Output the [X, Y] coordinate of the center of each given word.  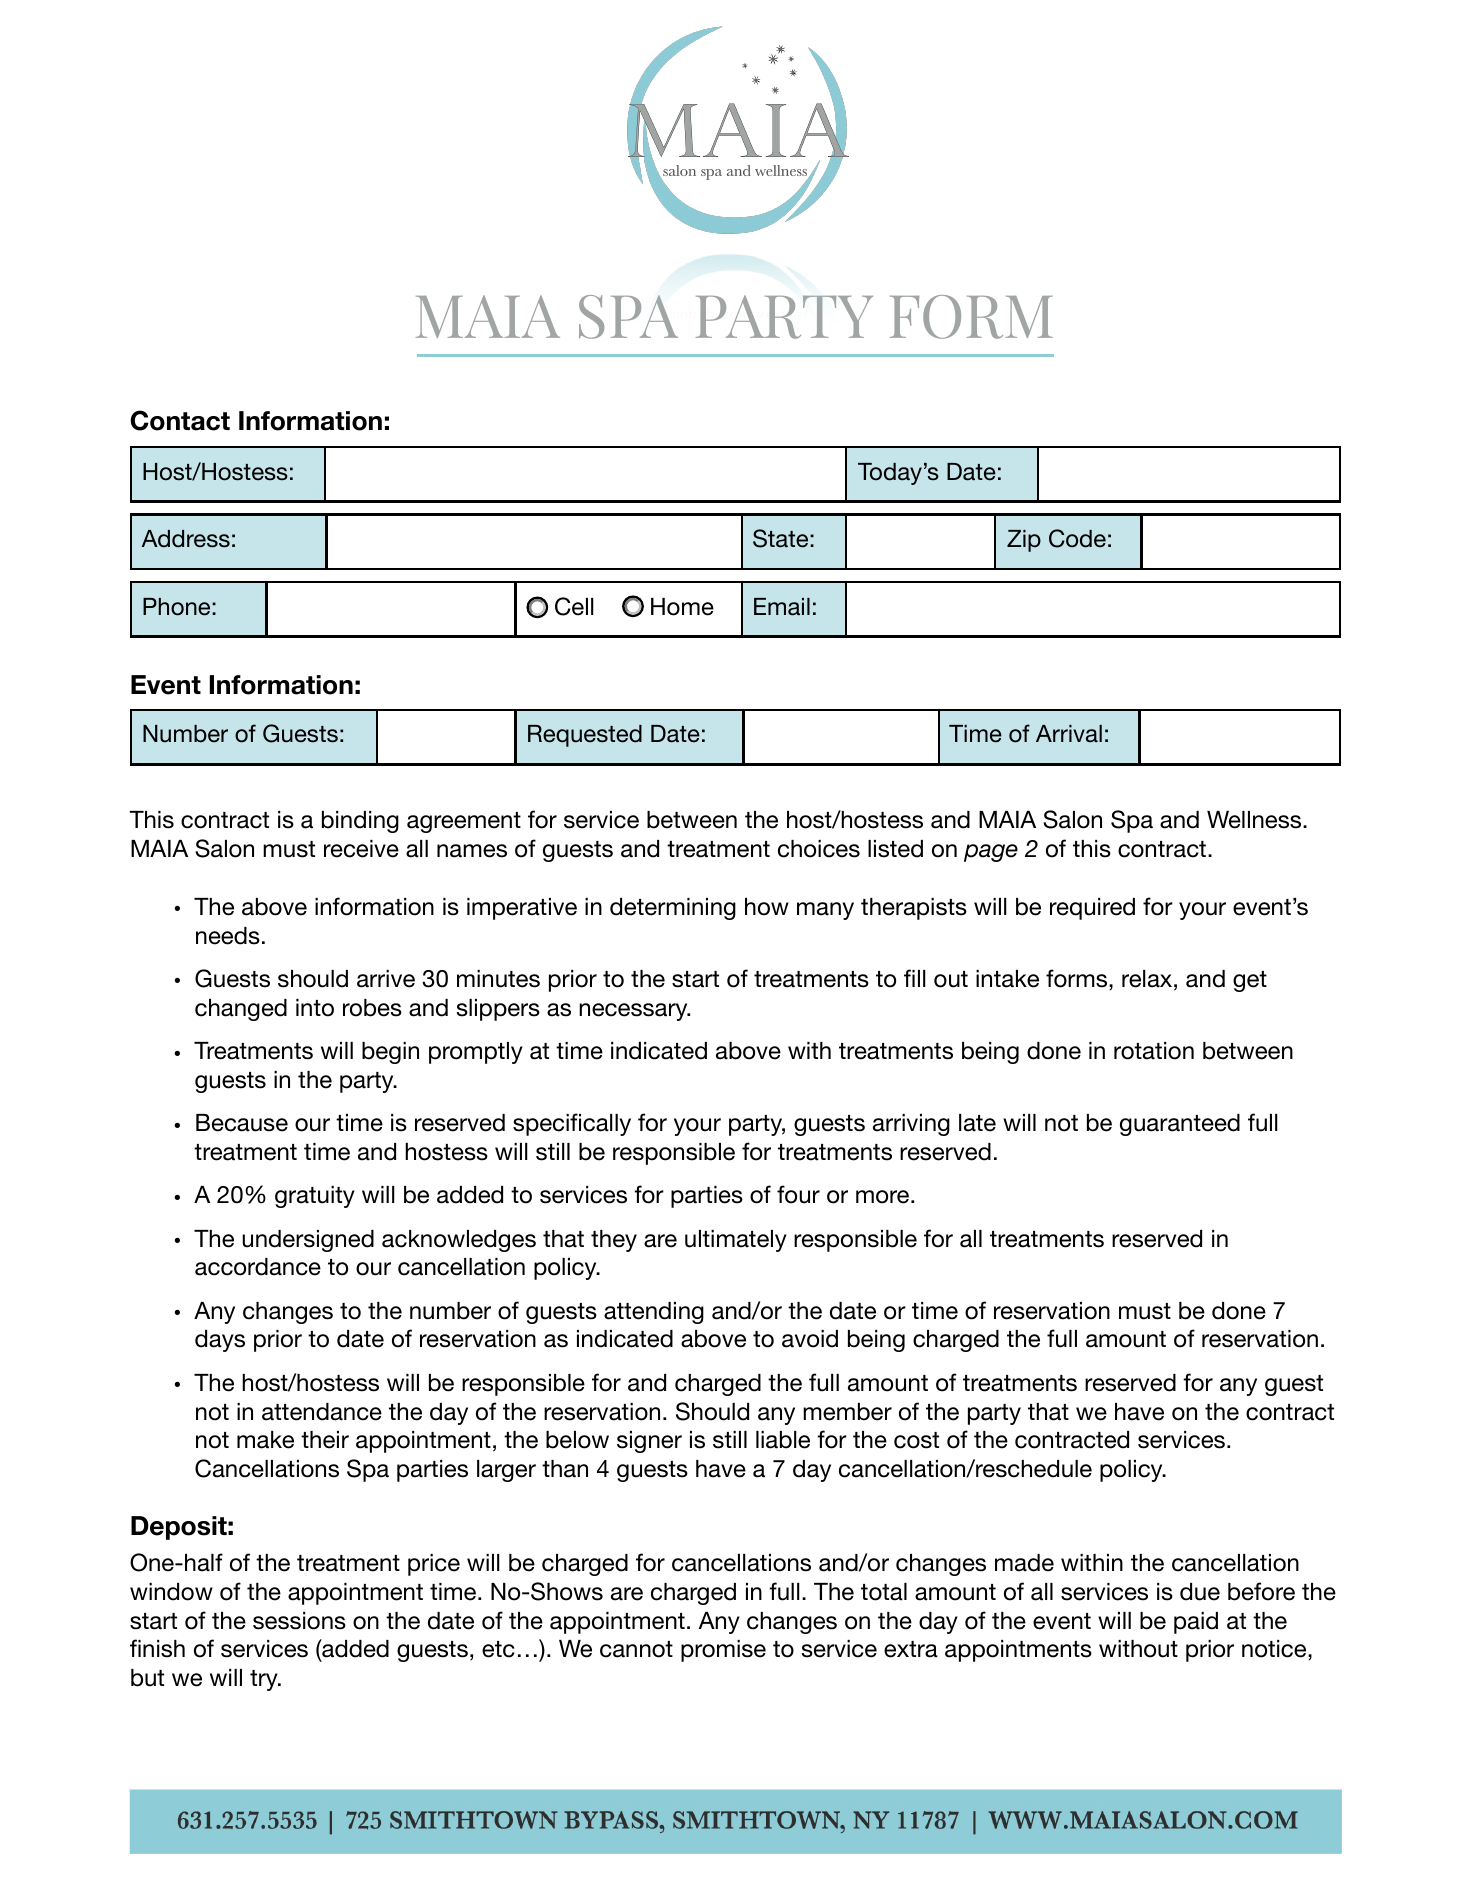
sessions [299, 1621]
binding [360, 822]
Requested [585, 736]
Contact [180, 420]
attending [654, 1313]
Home [682, 607]
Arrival [1069, 734]
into [315, 1008]
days [220, 1341]
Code [1077, 538]
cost [916, 1440]
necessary [634, 1012]
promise [723, 1651]
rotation [1154, 1051]
